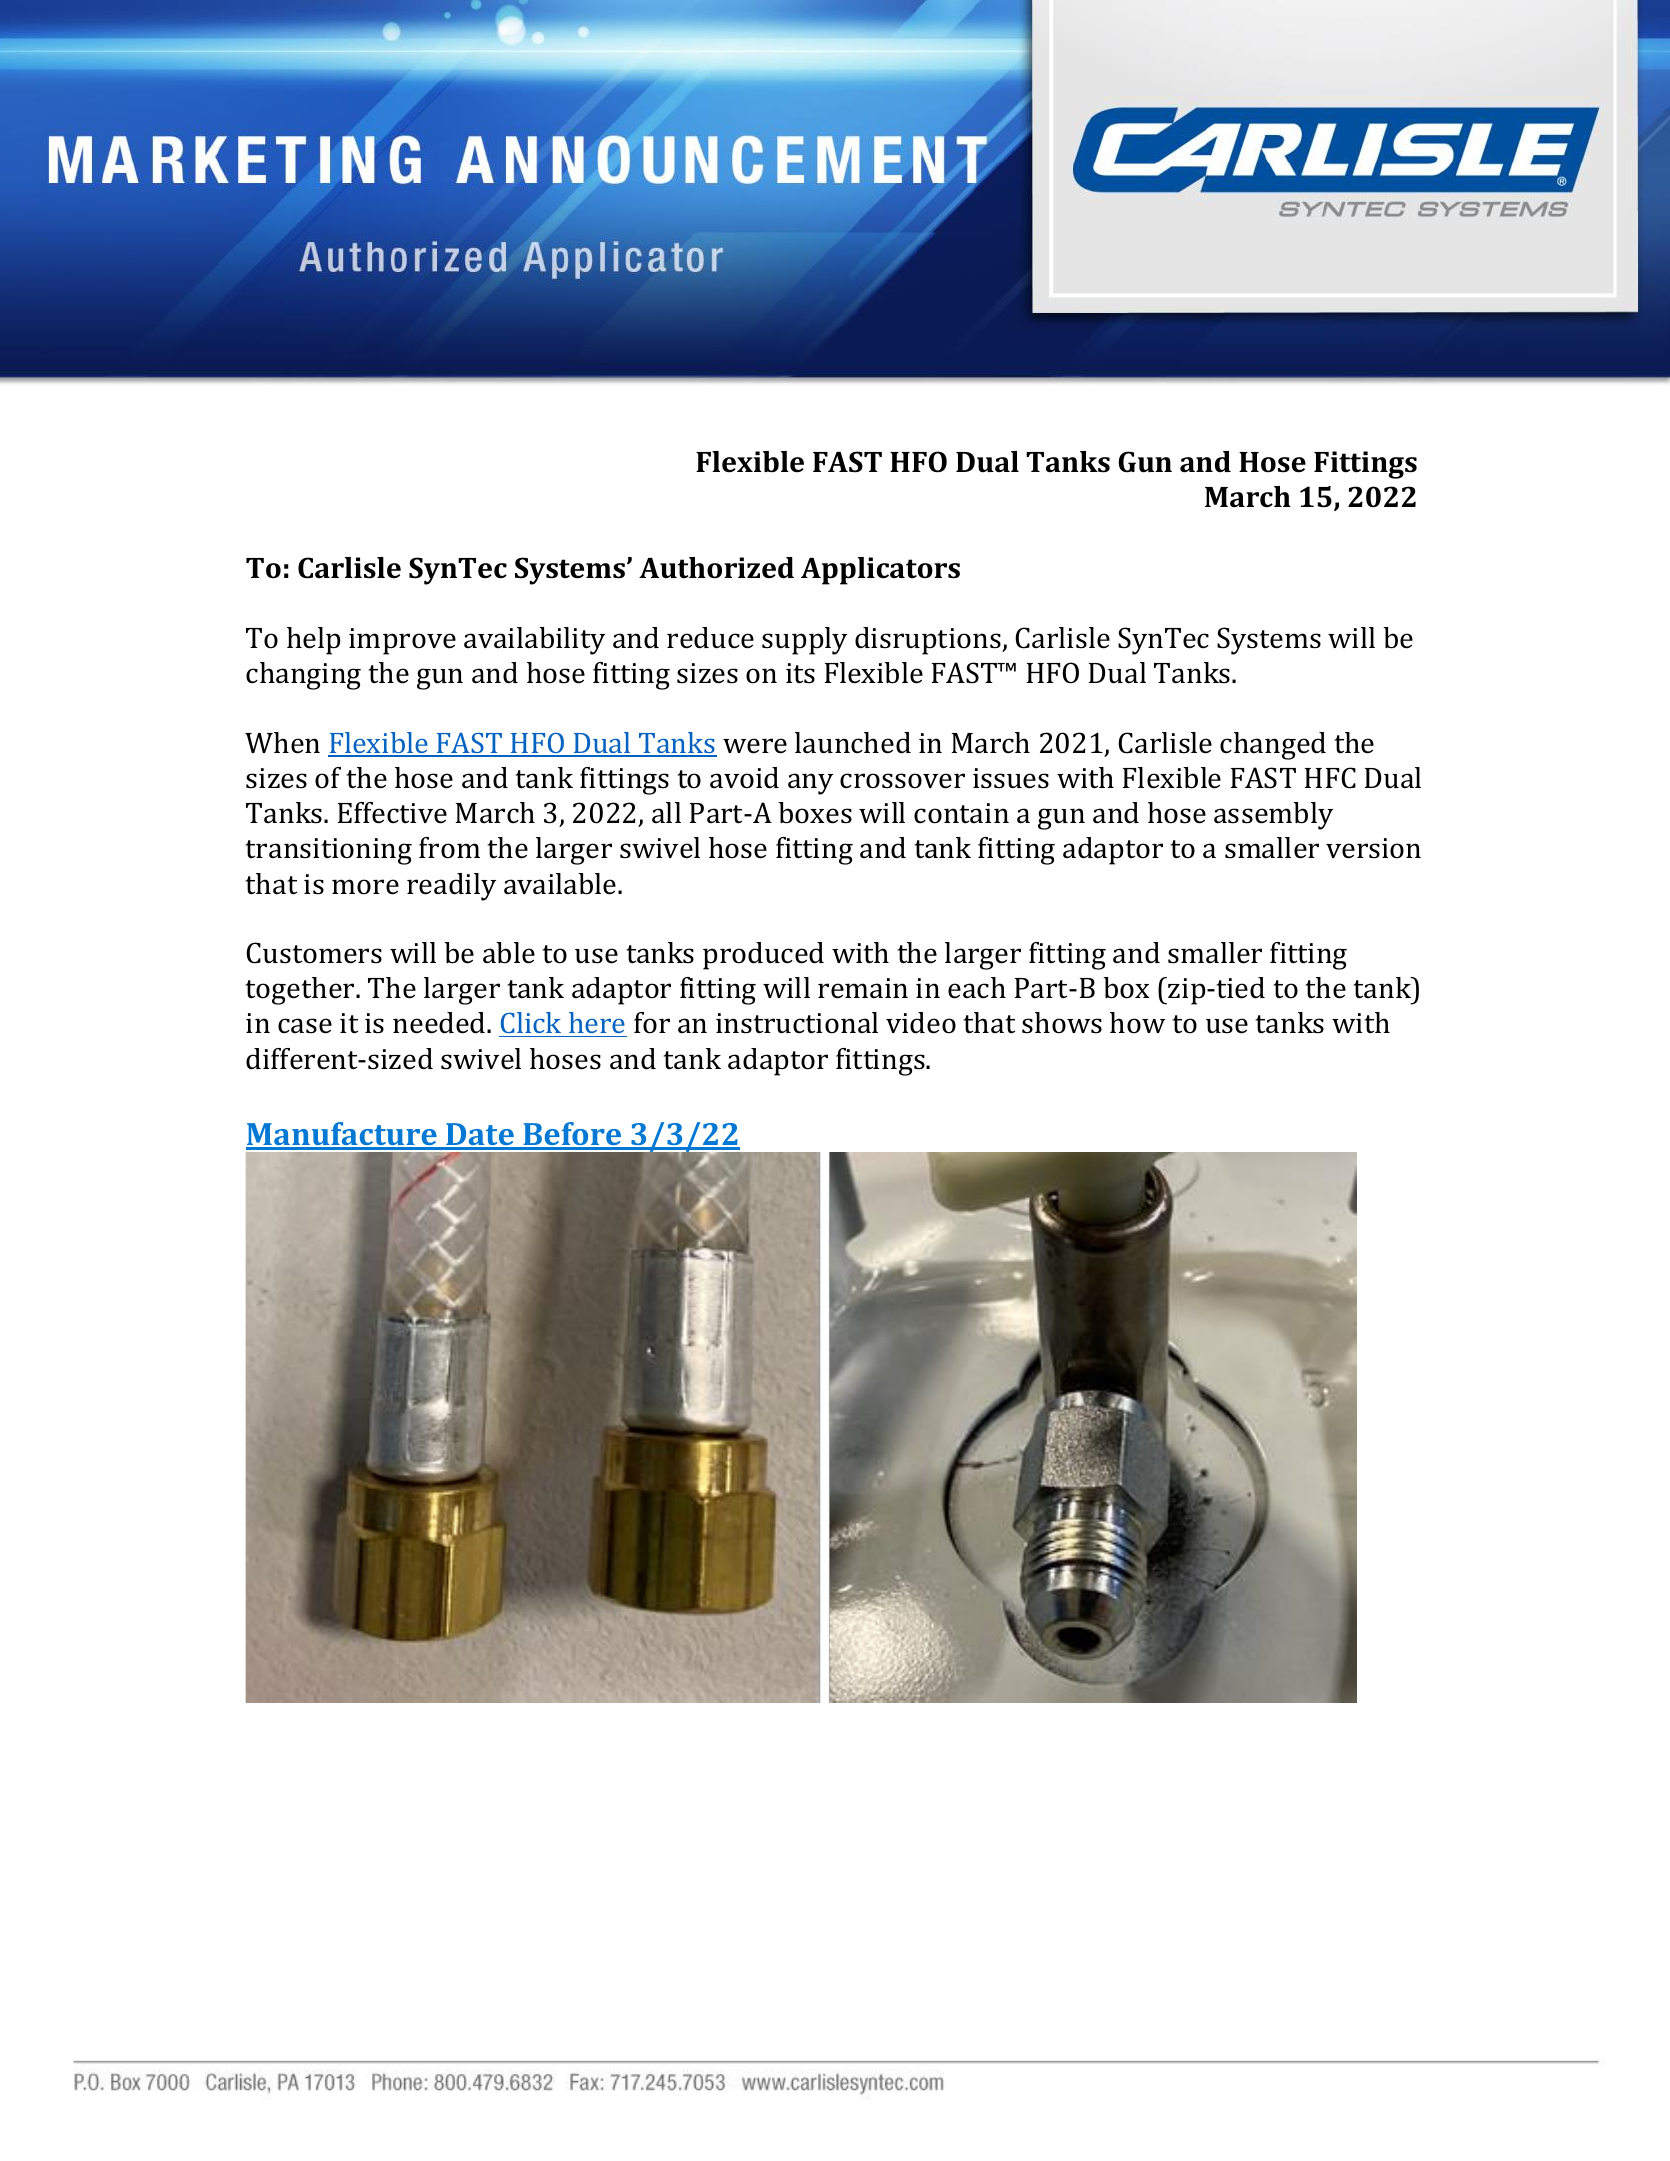 The height and width of the screenshot is (2161, 1670). I want to click on boxes, so click(815, 813).
